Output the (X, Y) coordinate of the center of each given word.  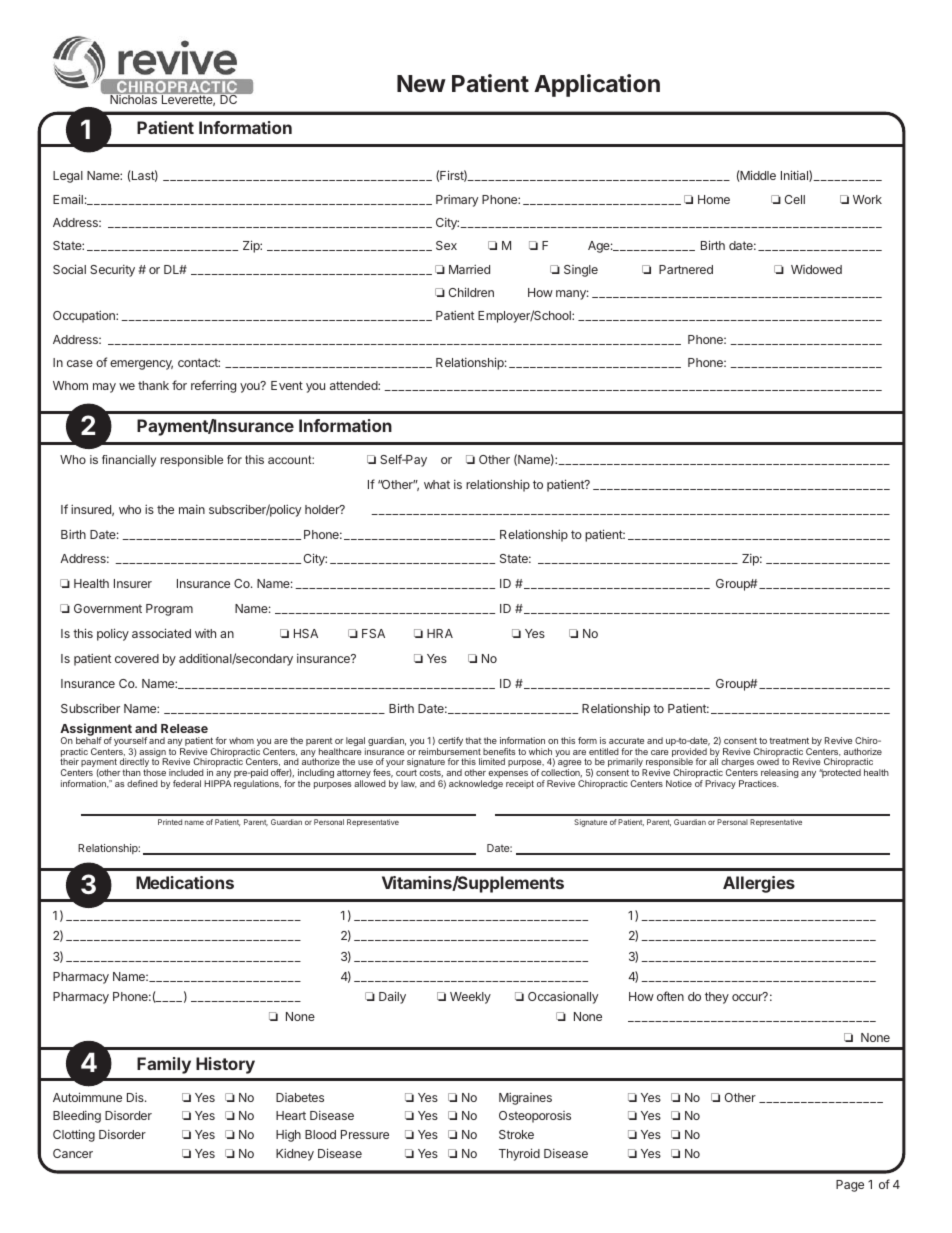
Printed (170, 822)
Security (112, 271)
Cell (795, 199)
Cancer (73, 1153)
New (421, 83)
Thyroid (519, 1154)
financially (129, 461)
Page (850, 1186)
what (437, 484)
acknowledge (476, 784)
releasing (779, 775)
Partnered (686, 269)
